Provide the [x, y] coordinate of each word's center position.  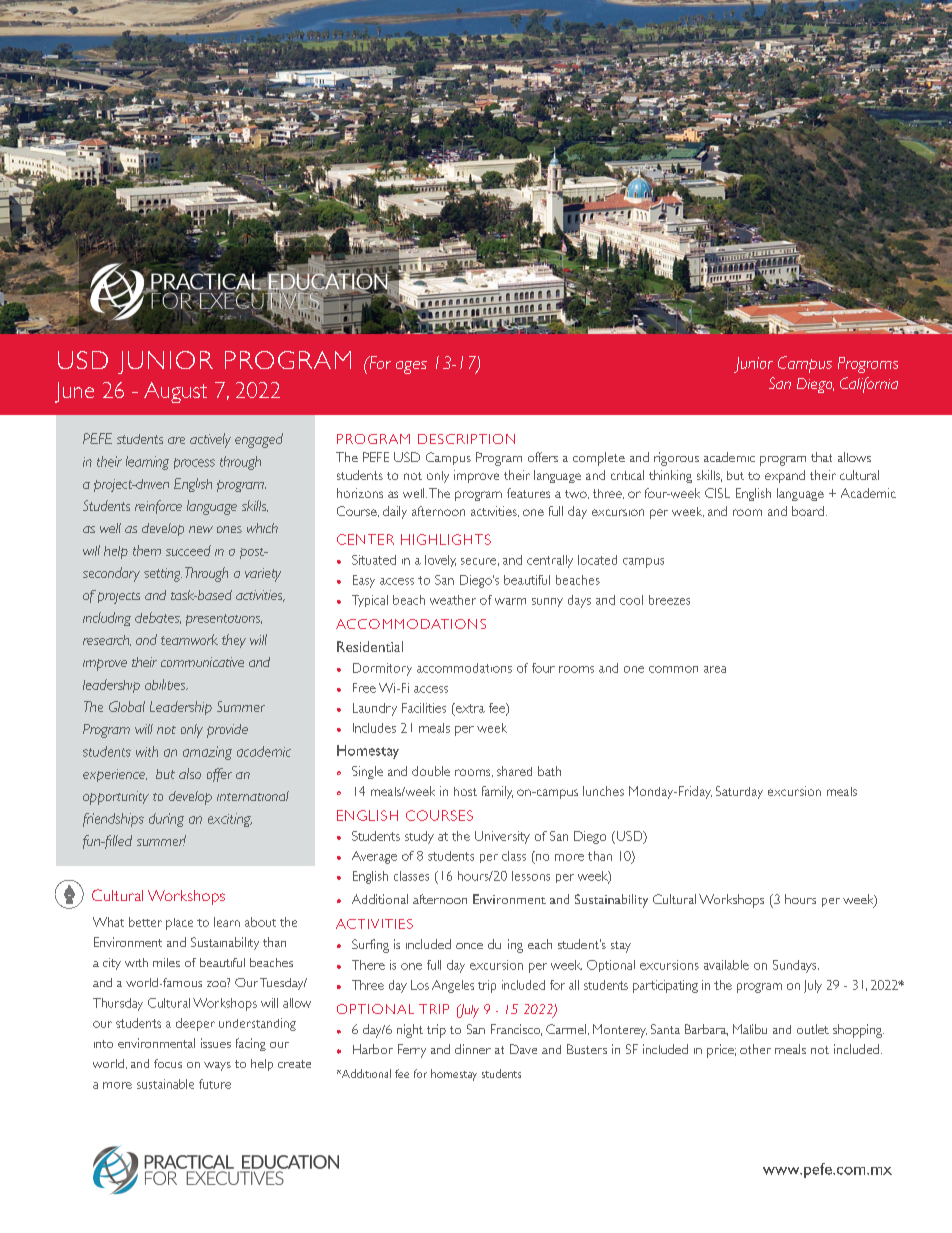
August [175, 392]
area [715, 669]
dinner [473, 1049]
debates [158, 618]
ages [411, 367]
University [502, 837]
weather [453, 600]
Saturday [739, 792]
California [869, 385]
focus [168, 1063]
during [166, 820]
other [755, 1049]
